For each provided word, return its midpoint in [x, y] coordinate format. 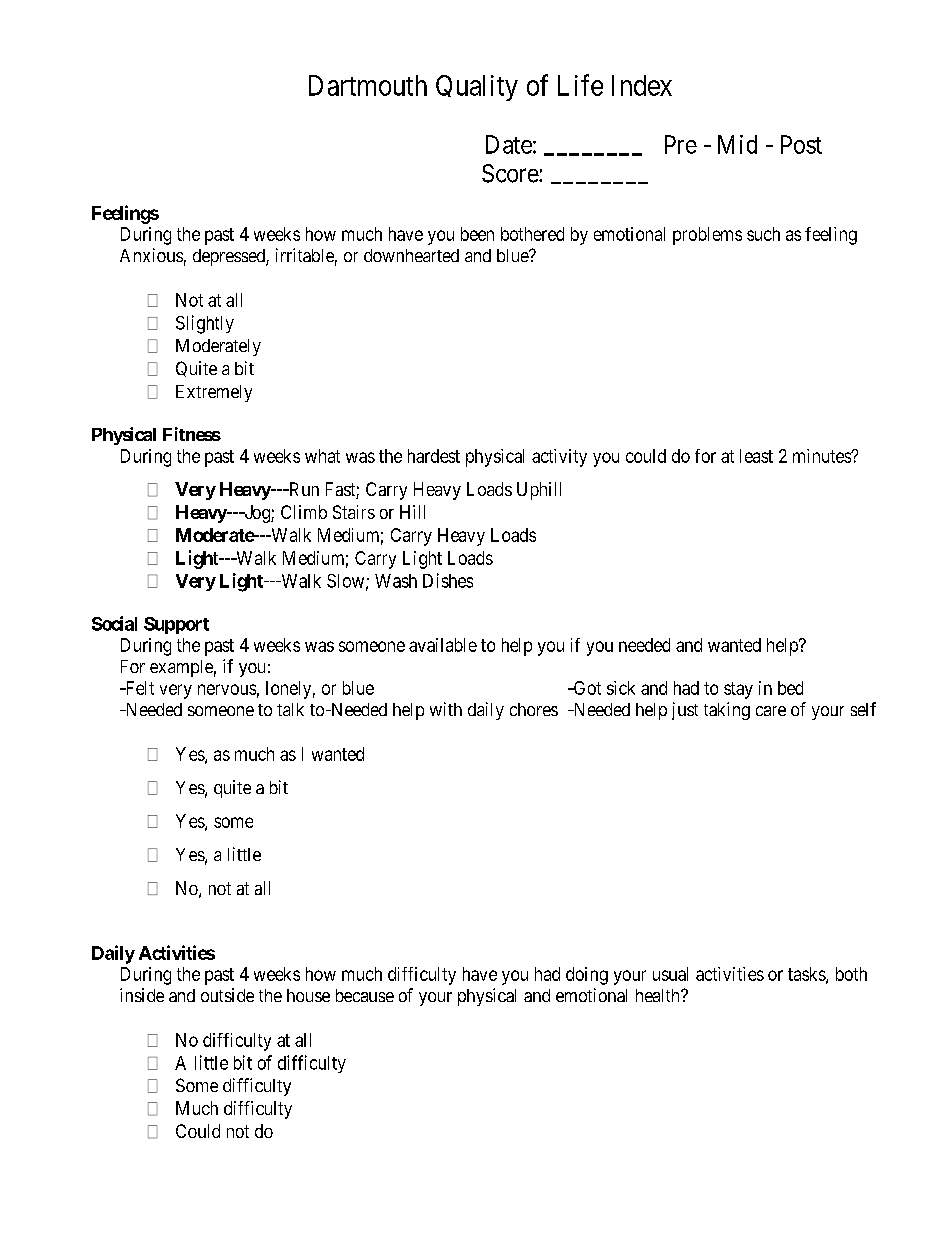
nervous [227, 689]
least [756, 456]
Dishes [448, 580]
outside [227, 995]
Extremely [214, 393]
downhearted [411, 255]
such [763, 234]
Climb [304, 512]
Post [801, 144]
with [446, 709]
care [771, 711]
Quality [477, 88]
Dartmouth [368, 85]
